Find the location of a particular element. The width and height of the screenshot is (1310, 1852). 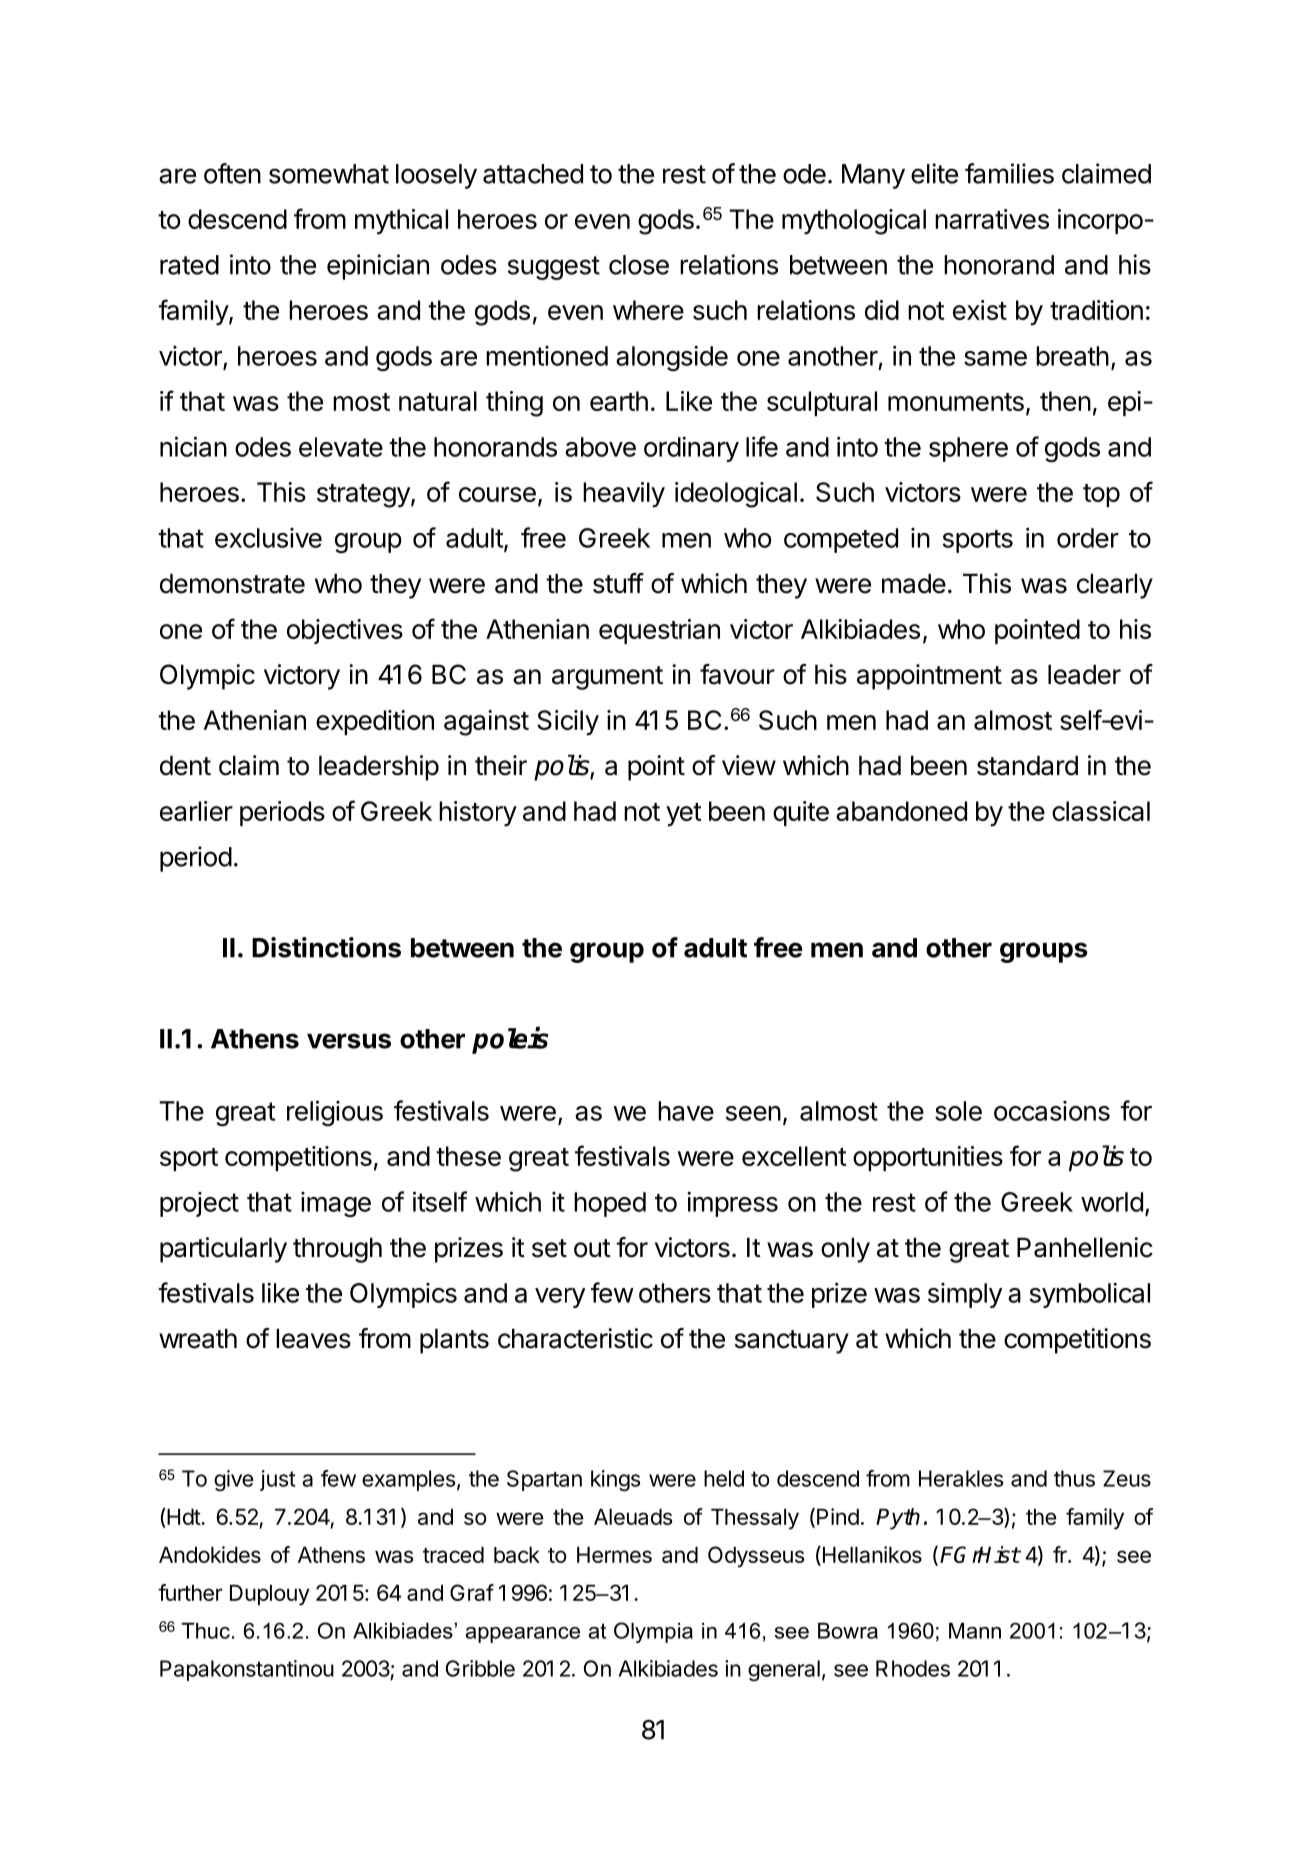

somewhat is located at coordinates (329, 174).
